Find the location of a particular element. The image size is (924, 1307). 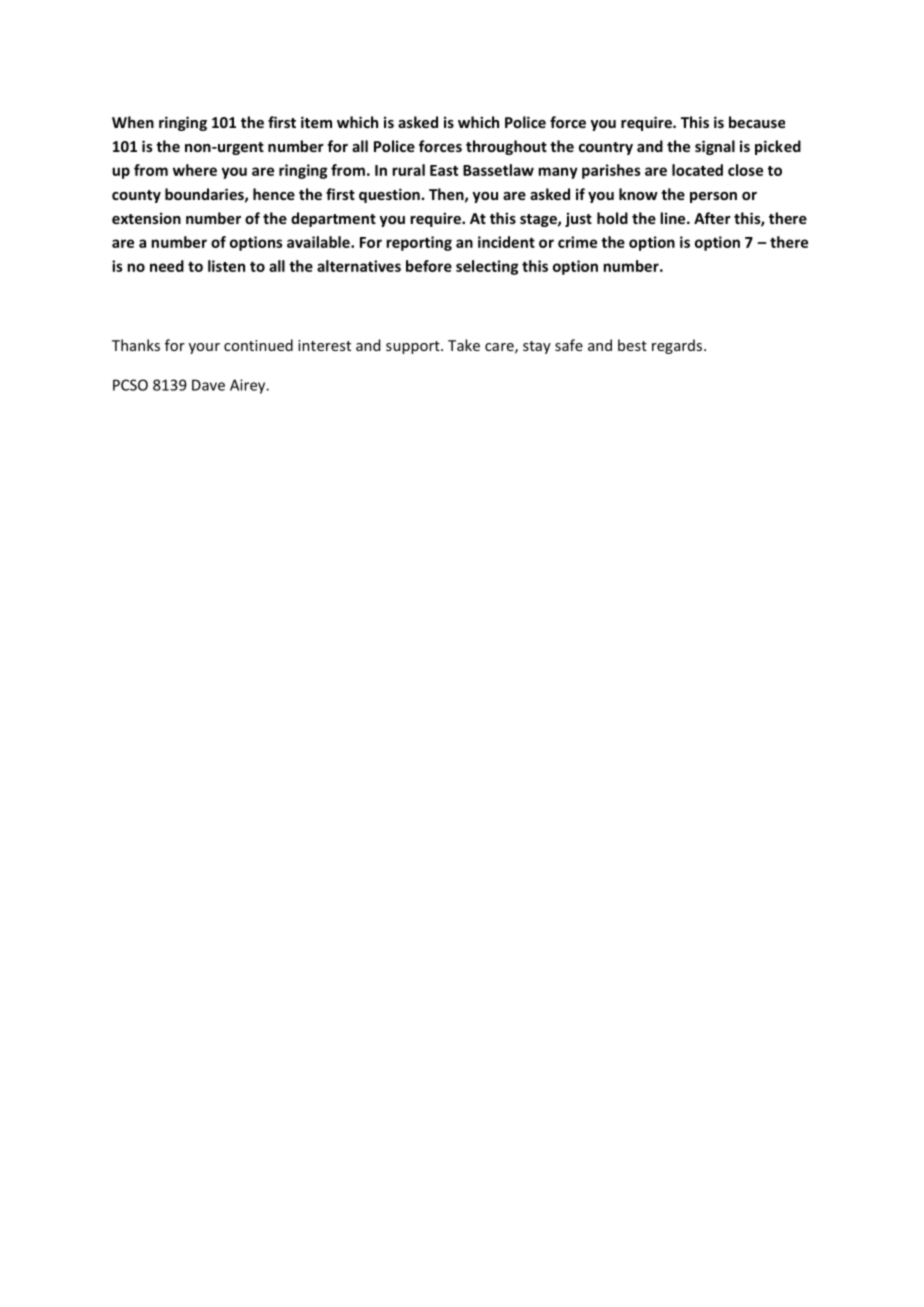

reporting is located at coordinates (419, 243).
